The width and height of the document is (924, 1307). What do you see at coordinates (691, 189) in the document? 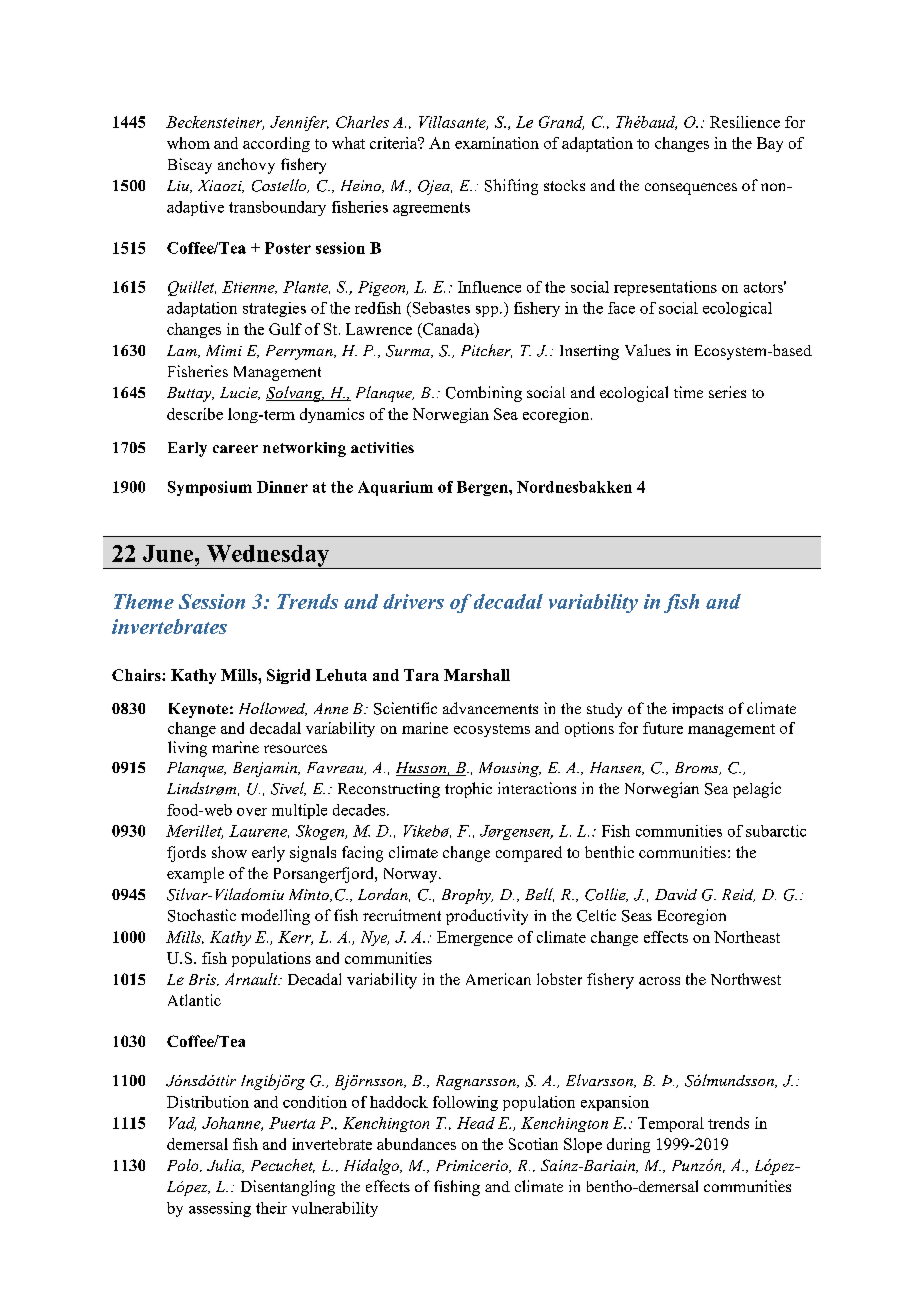
I see `consequences` at bounding box center [691, 189].
